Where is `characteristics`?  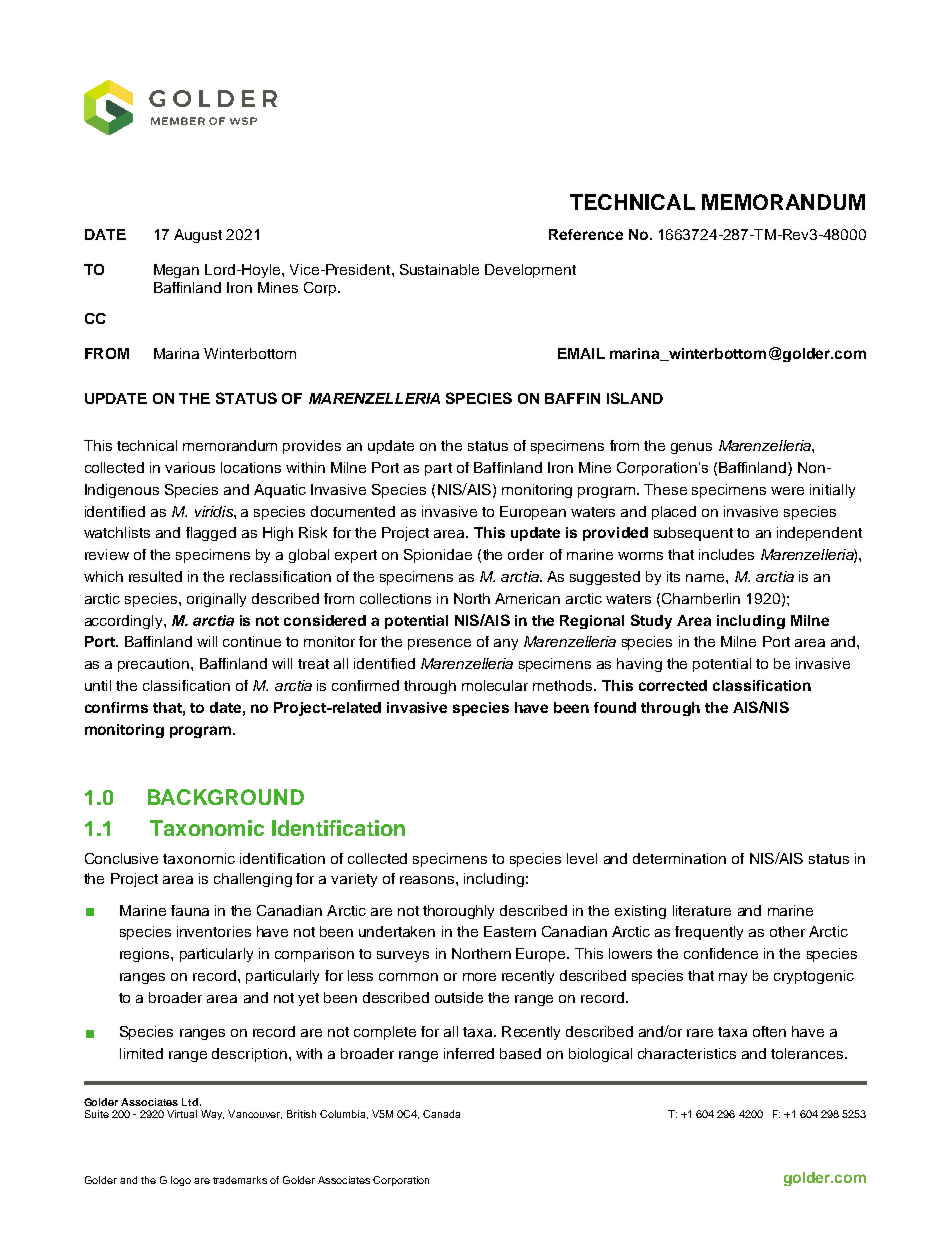
characteristics is located at coordinates (687, 1053).
